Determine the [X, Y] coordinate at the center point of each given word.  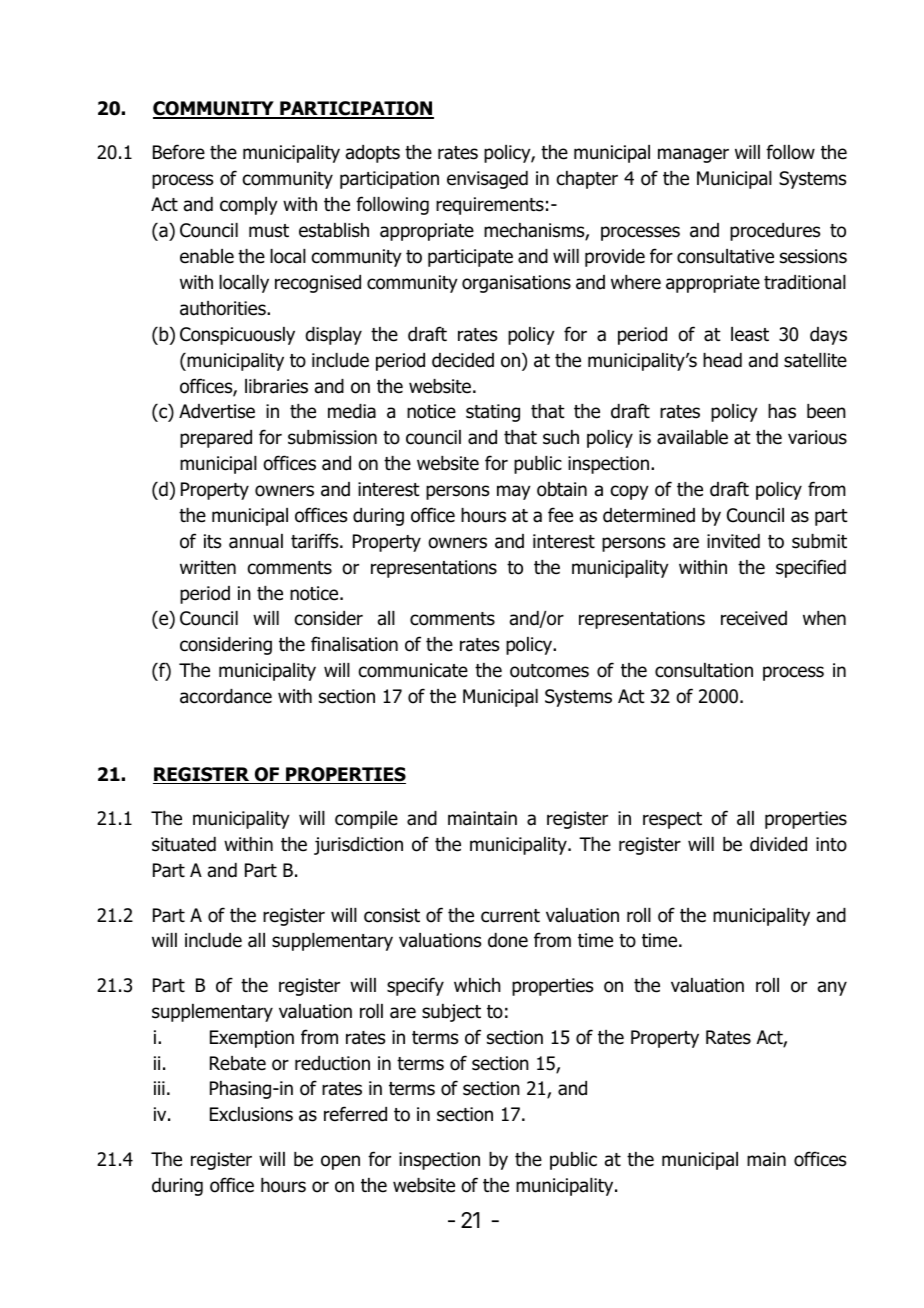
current [510, 916]
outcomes [549, 671]
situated [184, 844]
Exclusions [251, 1114]
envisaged [487, 180]
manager [693, 155]
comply [249, 206]
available [692, 437]
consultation [704, 670]
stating [493, 413]
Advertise [217, 411]
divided [778, 844]
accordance [226, 696]
